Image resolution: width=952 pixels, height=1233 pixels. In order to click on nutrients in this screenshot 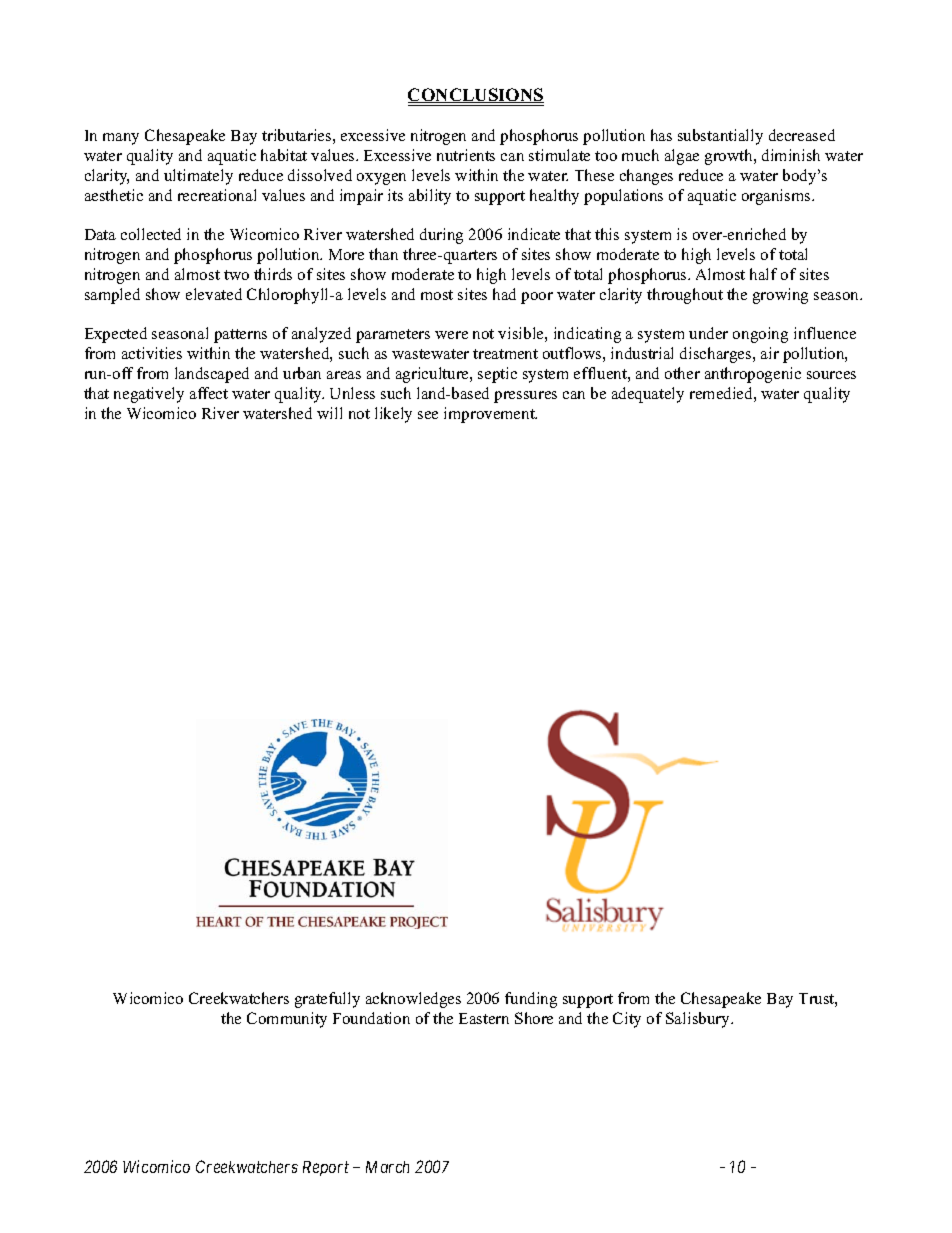, I will do `click(466, 155)`.
